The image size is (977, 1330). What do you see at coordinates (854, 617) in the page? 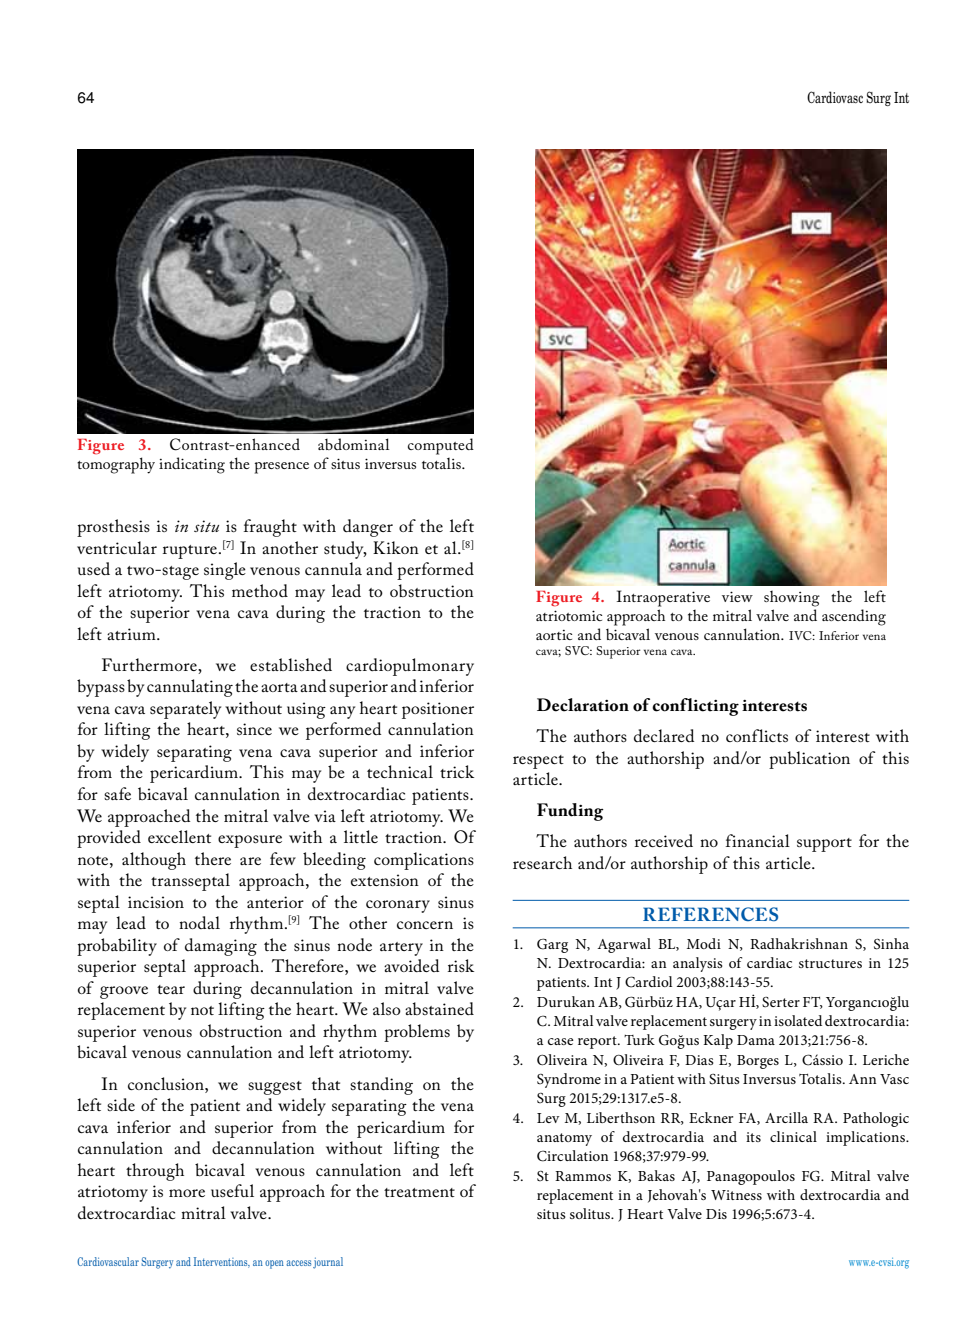
I see `ascending` at bounding box center [854, 617].
